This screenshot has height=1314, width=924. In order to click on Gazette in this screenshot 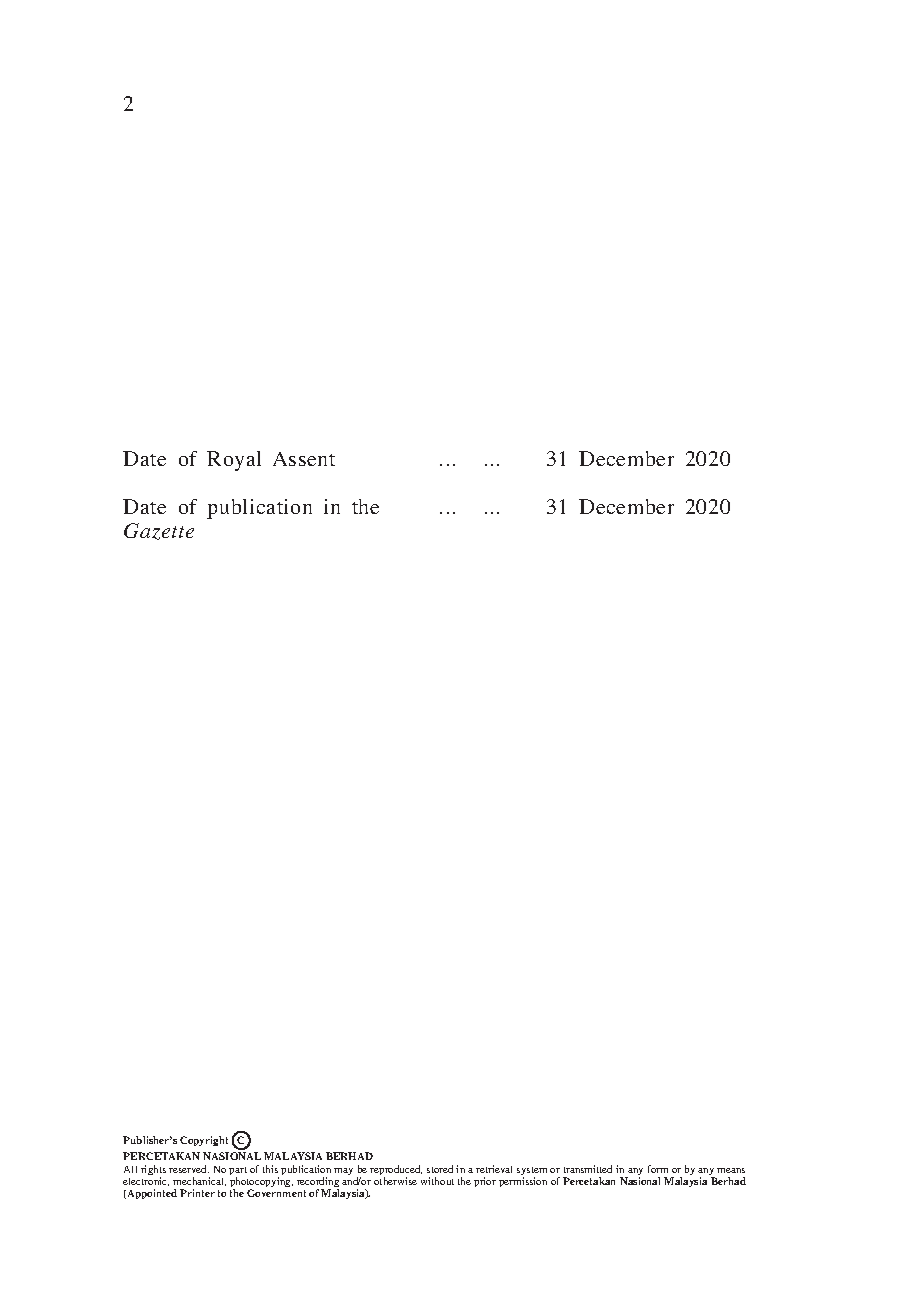, I will do `click(159, 531)`.
